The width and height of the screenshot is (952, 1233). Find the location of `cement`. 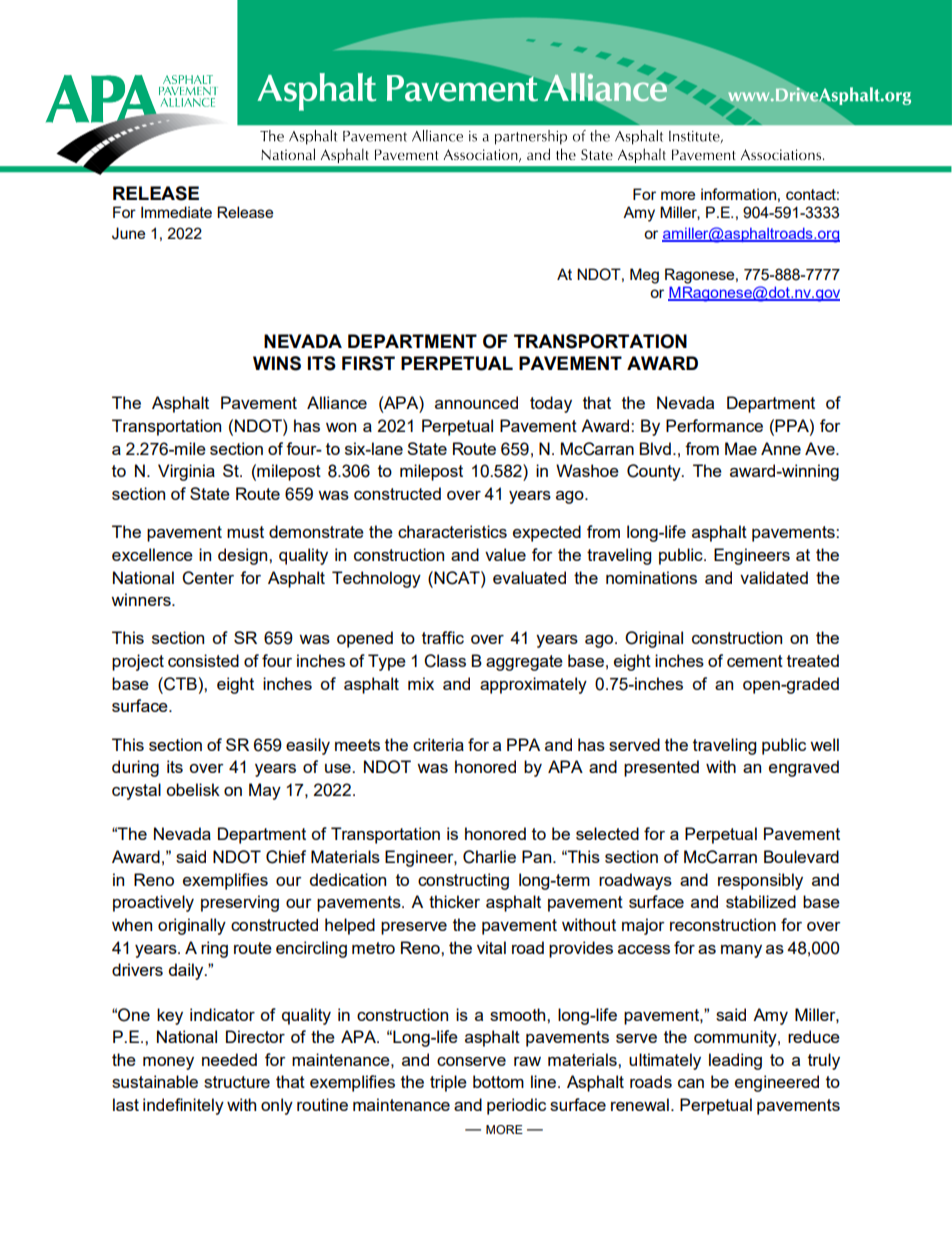

cement is located at coordinates (755, 661).
